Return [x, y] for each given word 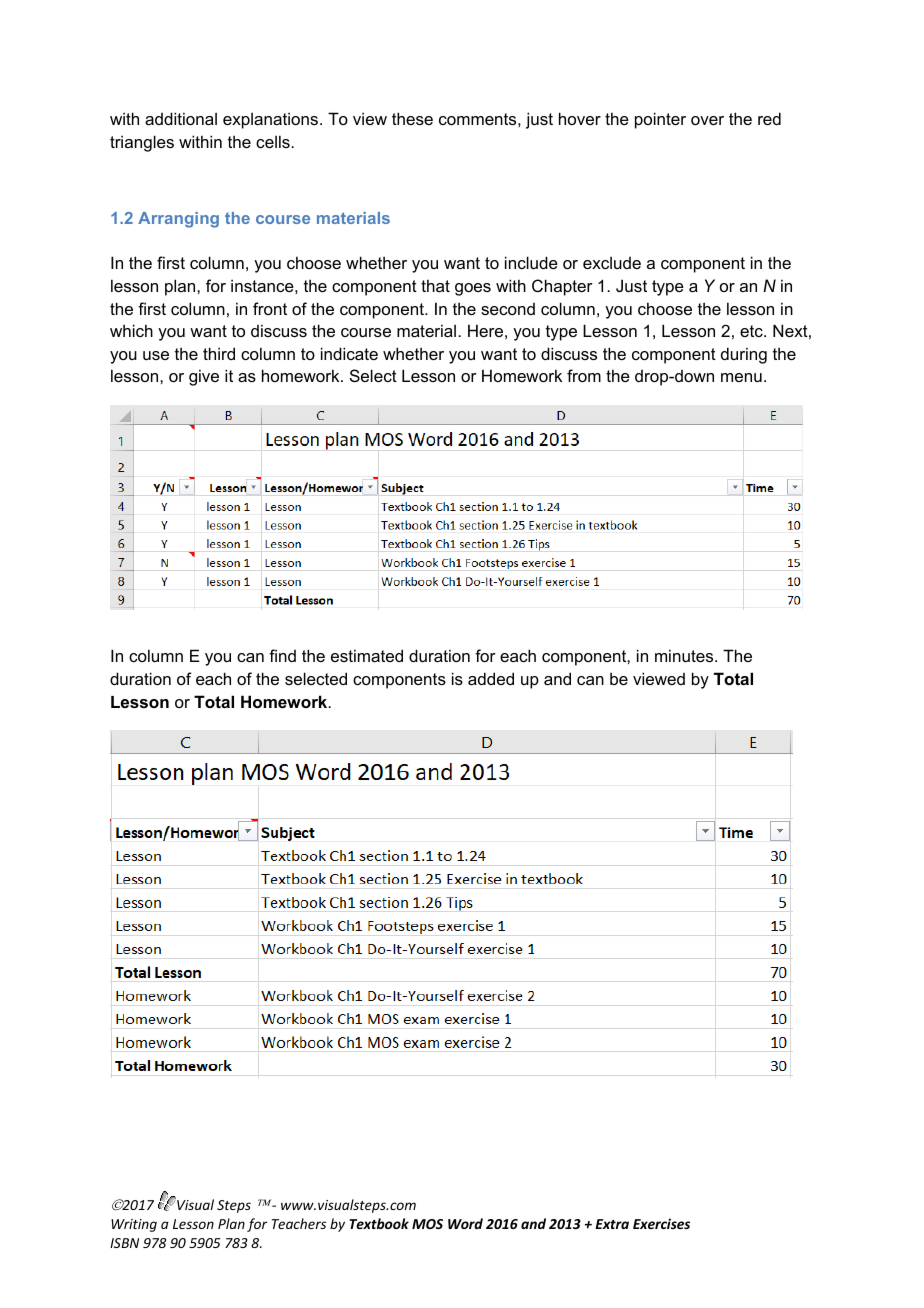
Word [465, 1223]
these [412, 118]
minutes [685, 655]
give [204, 377]
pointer [660, 120]
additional [181, 118]
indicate [349, 353]
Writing [134, 1225]
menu [741, 377]
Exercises [661, 1223]
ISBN [124, 1243]
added [491, 678]
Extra [612, 1224]
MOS [427, 1224]
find [282, 655]
